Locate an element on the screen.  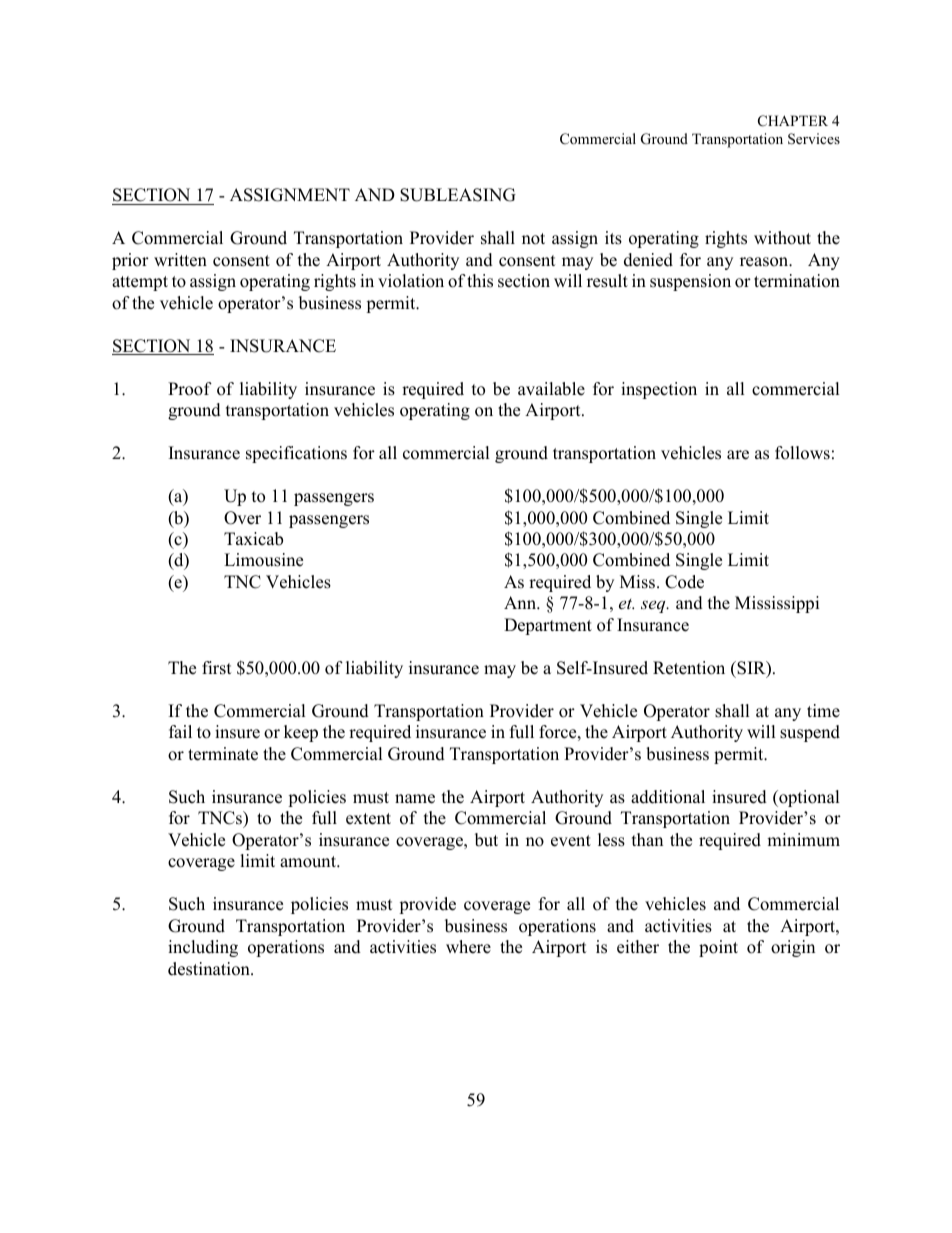
including is located at coordinates (203, 948).
